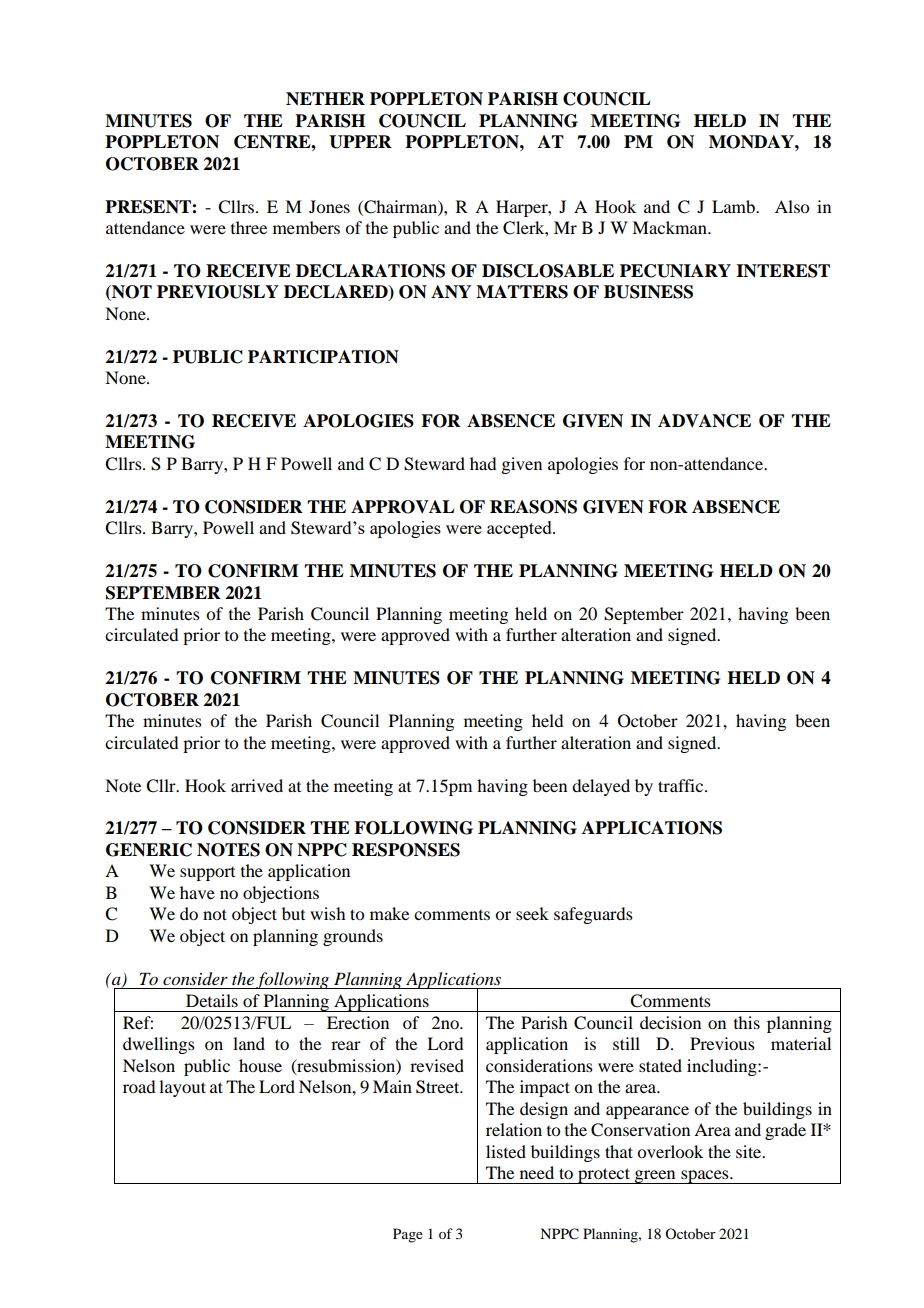 The image size is (924, 1308). I want to click on UPPER, so click(360, 142).
